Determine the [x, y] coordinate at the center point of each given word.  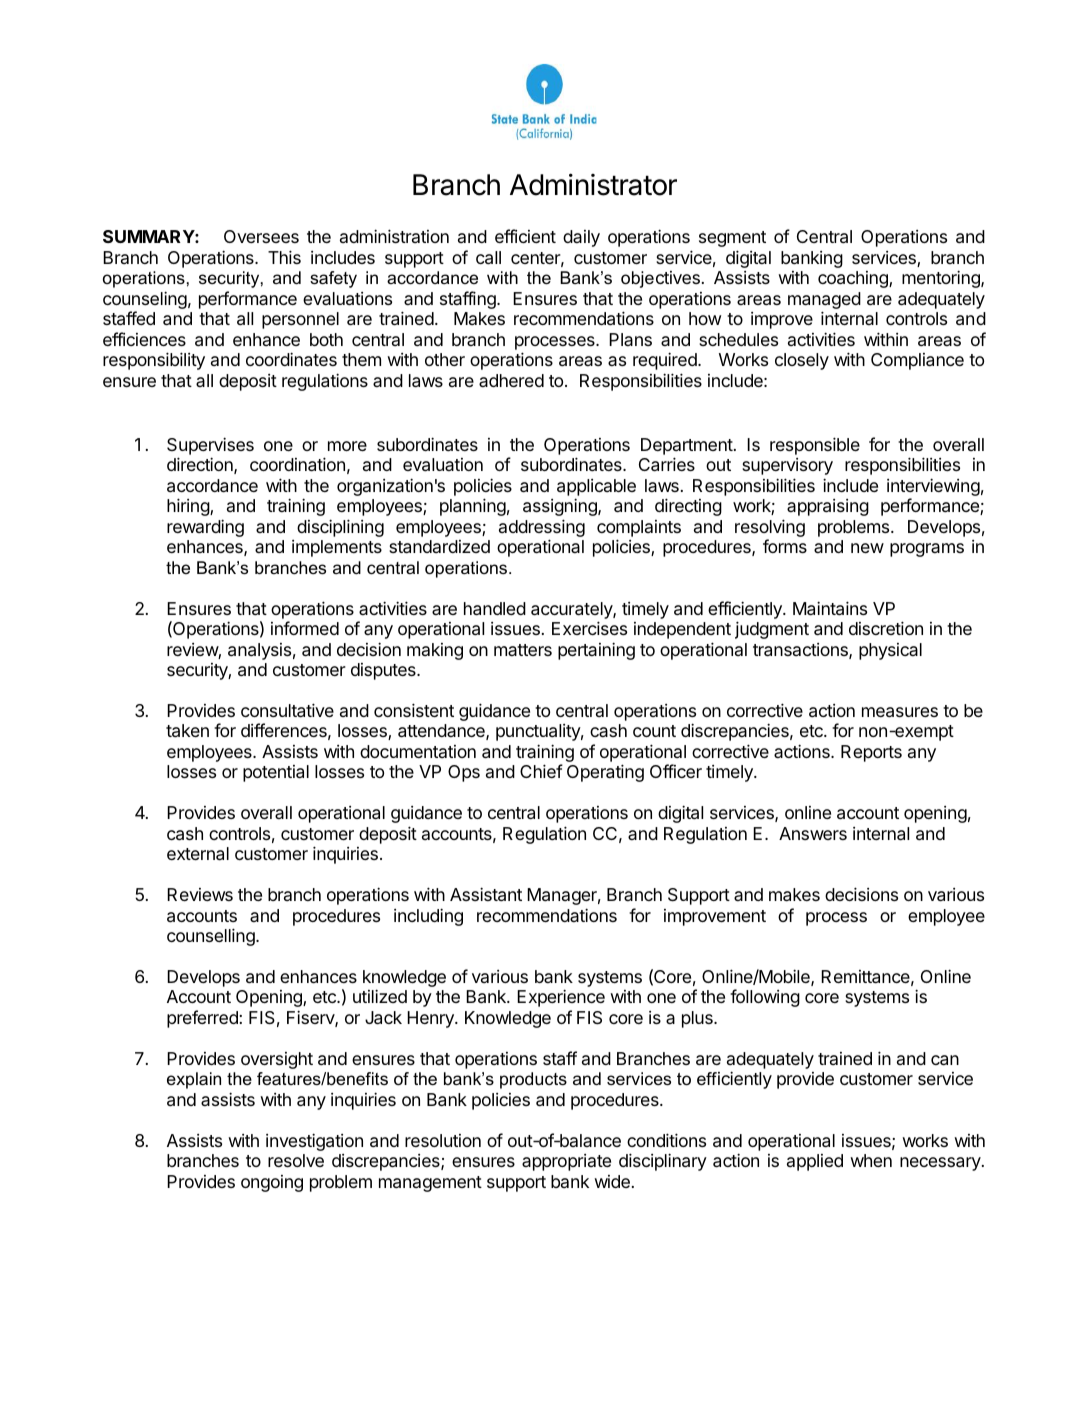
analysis [259, 651]
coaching [854, 279]
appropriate [566, 1162]
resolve [296, 1160]
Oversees [261, 236]
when [871, 1160]
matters [523, 650]
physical [890, 651]
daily [581, 238]
